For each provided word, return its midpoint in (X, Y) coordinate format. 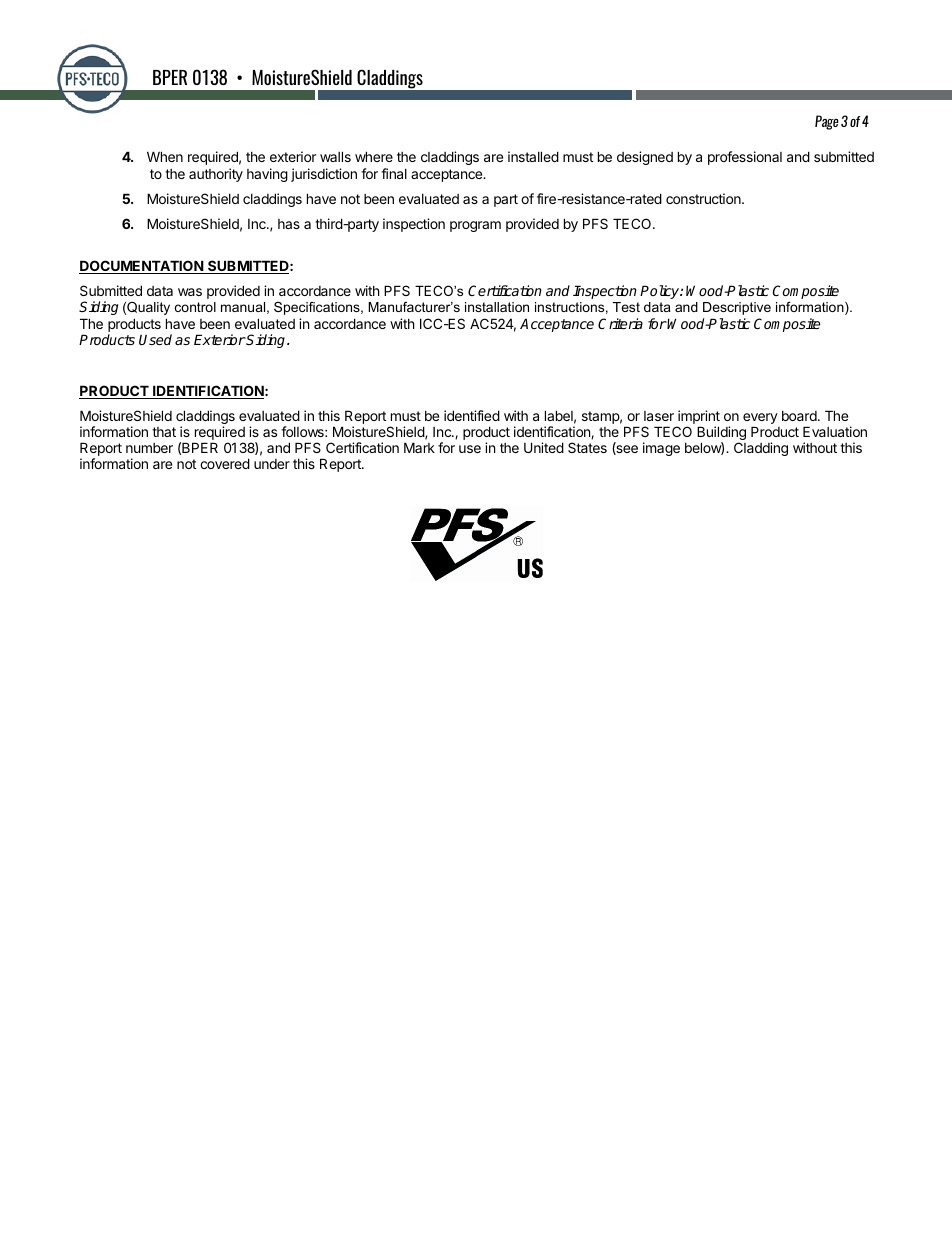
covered (225, 463)
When (165, 156)
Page (827, 122)
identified (472, 415)
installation (497, 307)
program (475, 226)
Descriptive (737, 308)
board (799, 416)
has (289, 224)
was (190, 292)
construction (704, 198)
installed (533, 156)
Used (155, 339)
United (544, 447)
